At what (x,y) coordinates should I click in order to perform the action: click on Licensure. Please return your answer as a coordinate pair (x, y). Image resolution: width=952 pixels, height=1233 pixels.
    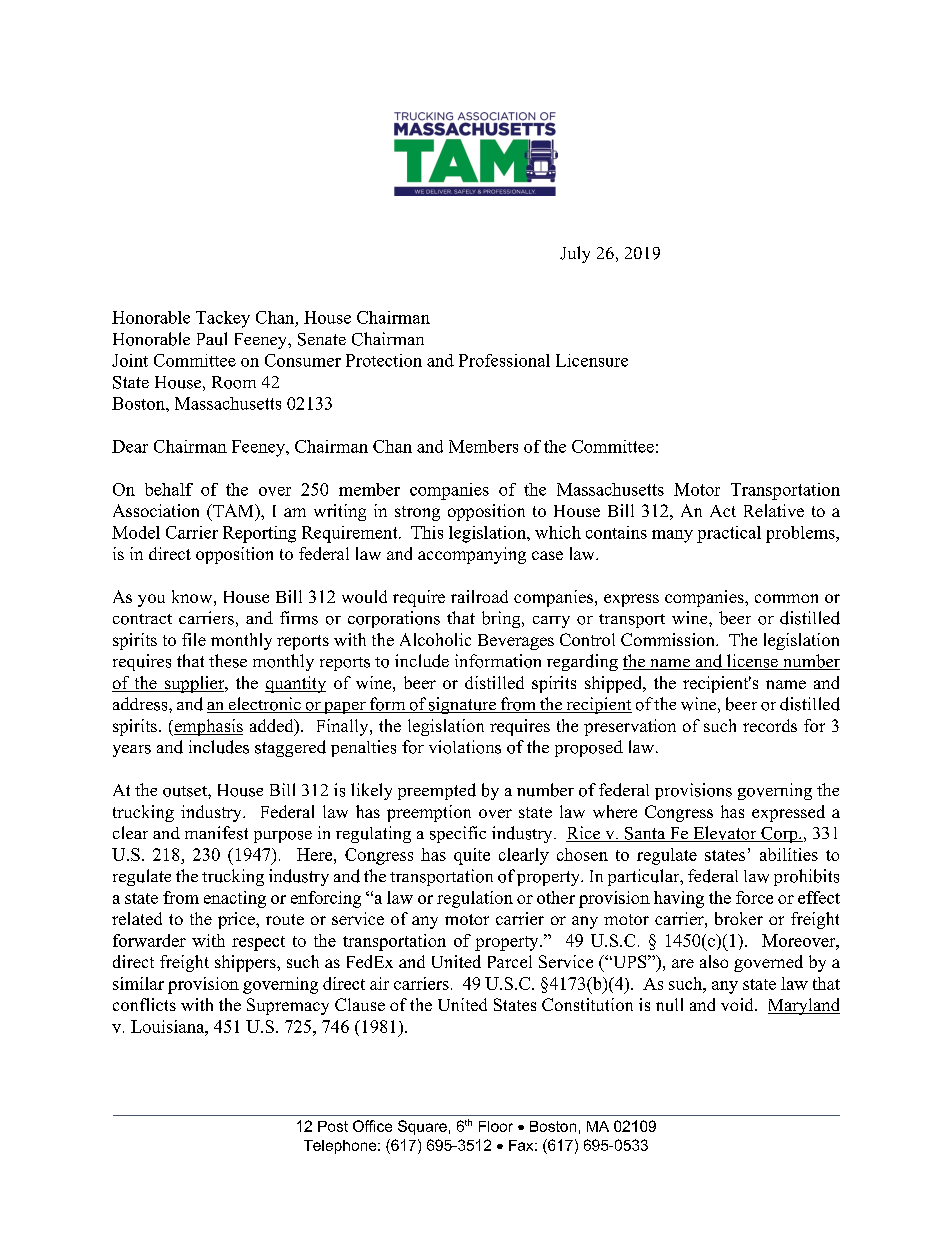
    Looking at the image, I should click on (592, 360).
